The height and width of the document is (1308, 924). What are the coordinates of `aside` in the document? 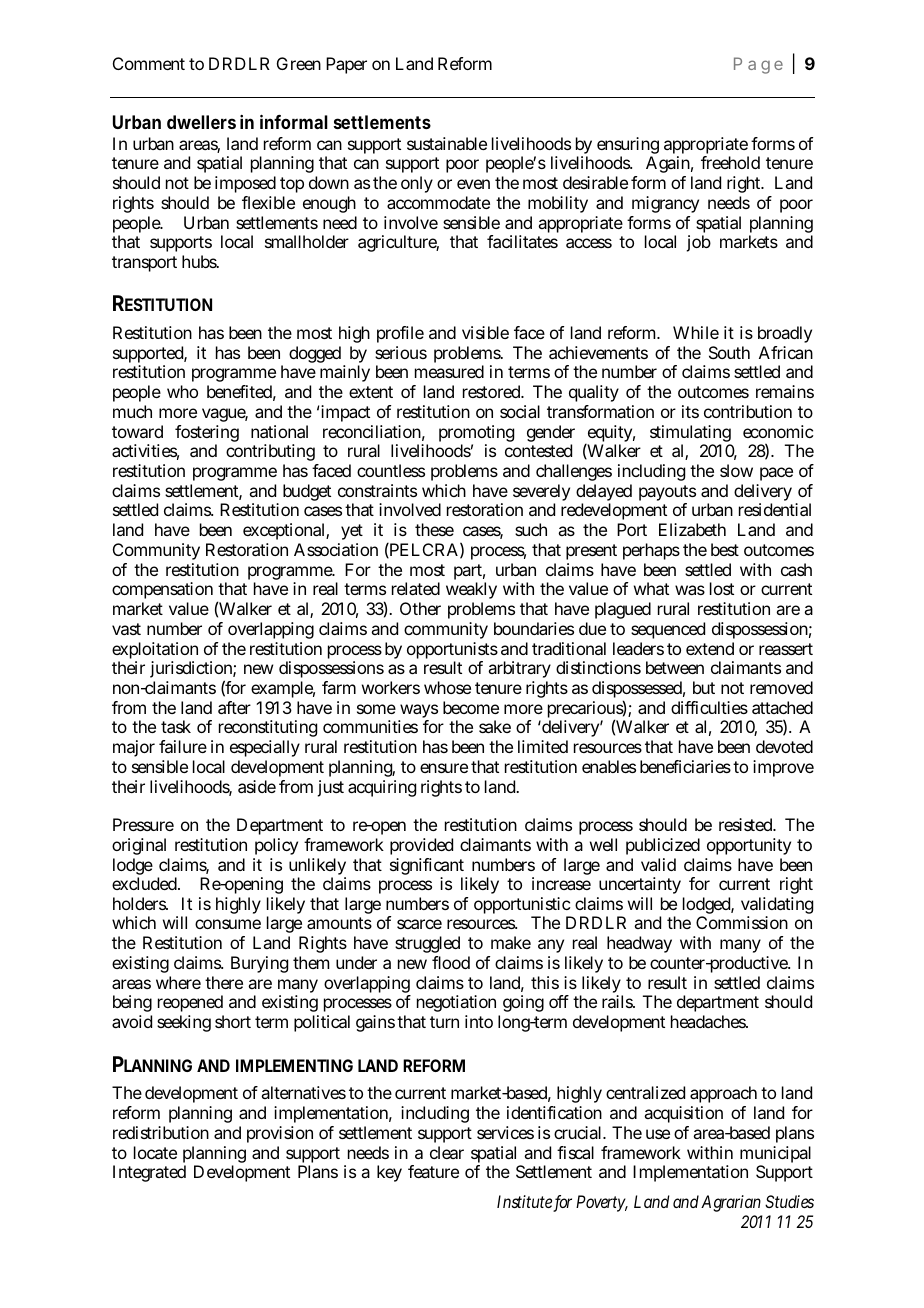 It's located at (257, 786).
